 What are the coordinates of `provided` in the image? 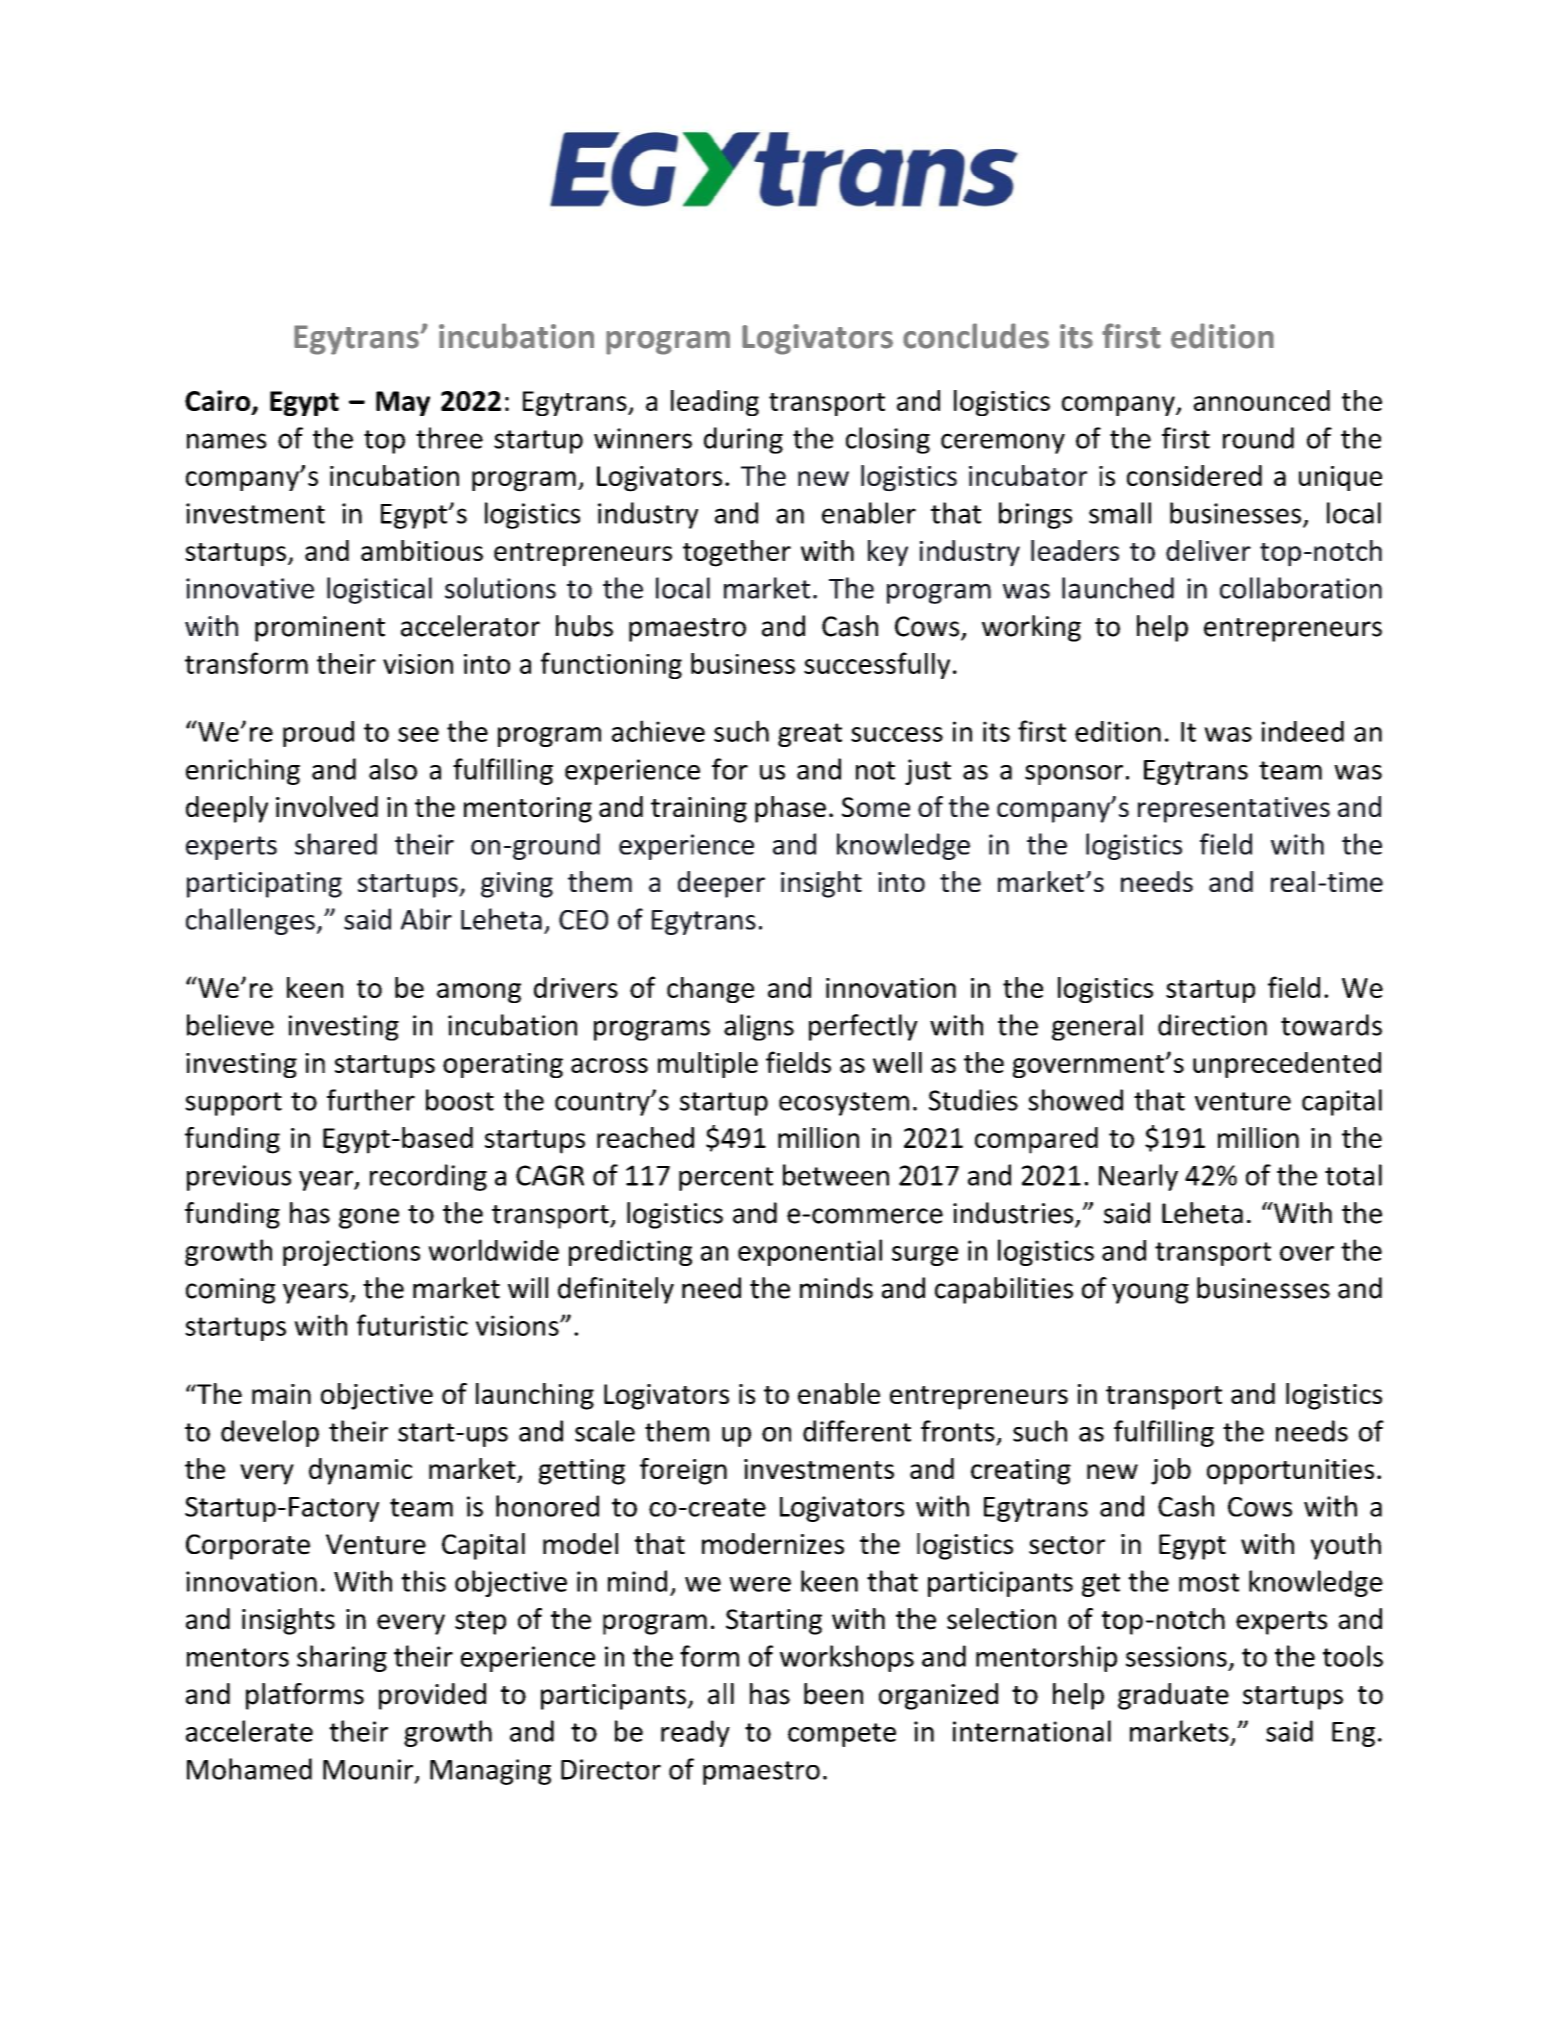 It's located at (432, 1696).
